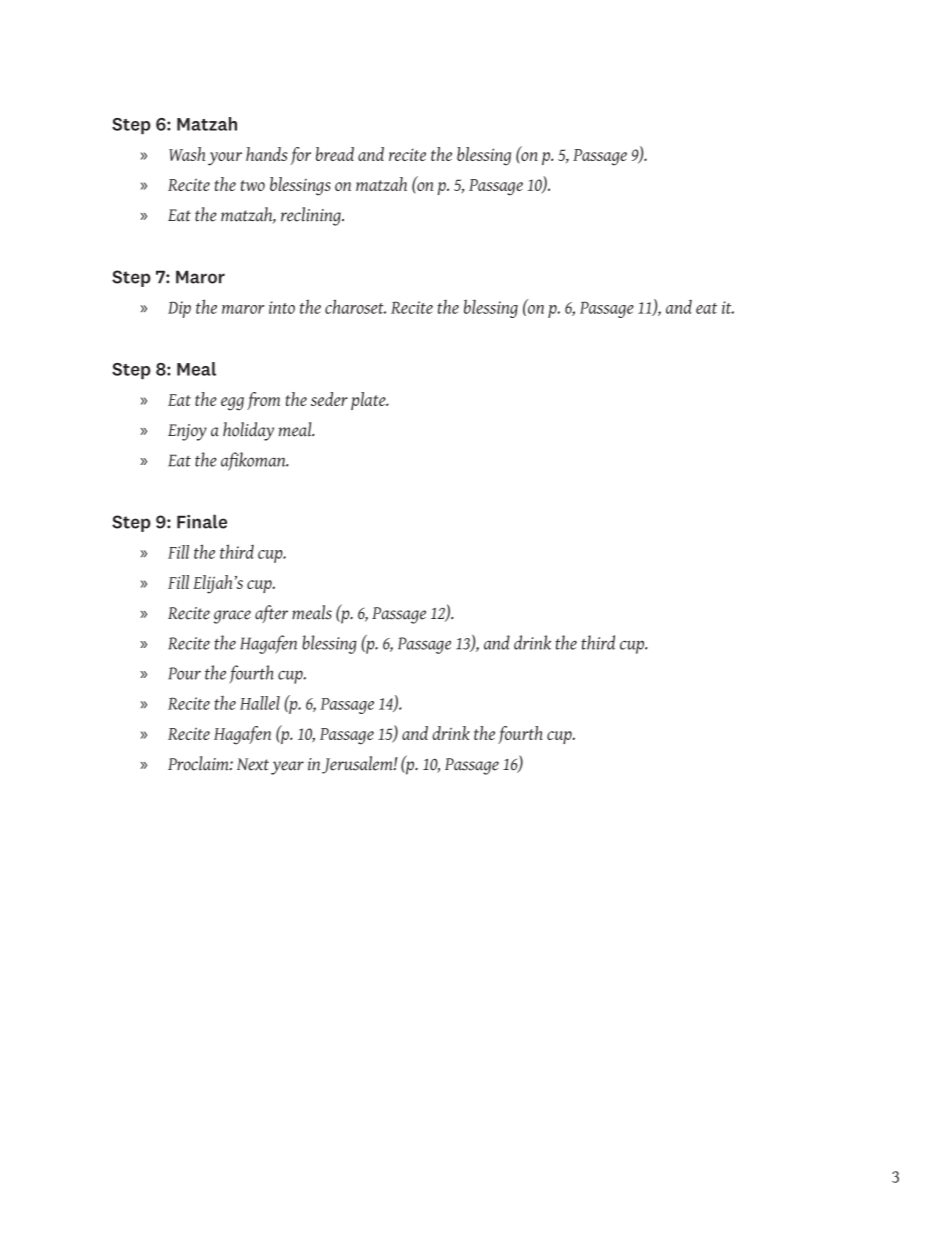 This screenshot has width=952, height=1233. Describe the element at coordinates (248, 431) in the screenshot. I see `holiday` at that location.
